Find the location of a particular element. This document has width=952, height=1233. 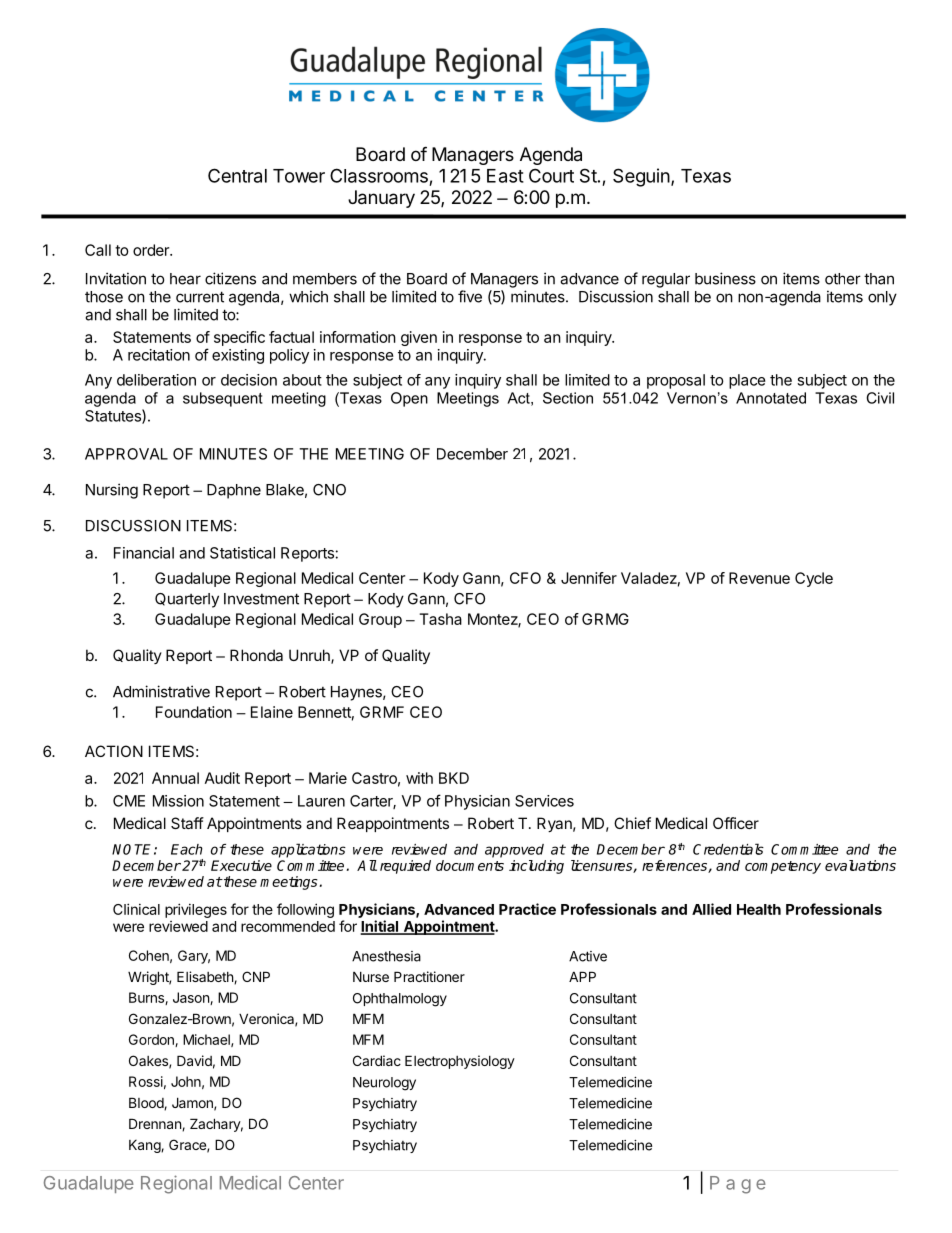

Section is located at coordinates (568, 398).
